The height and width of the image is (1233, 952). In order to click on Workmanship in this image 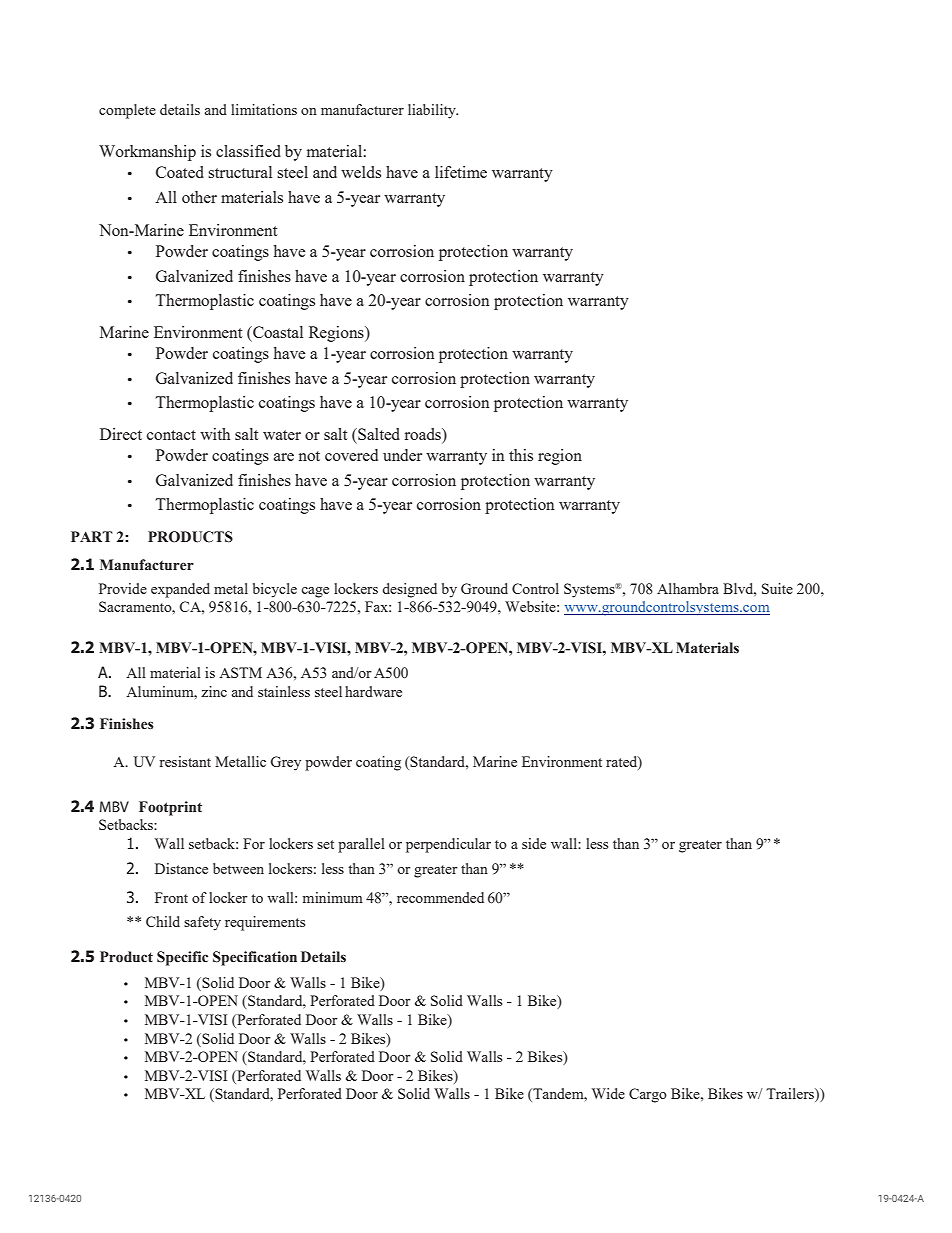, I will do `click(147, 153)`.
